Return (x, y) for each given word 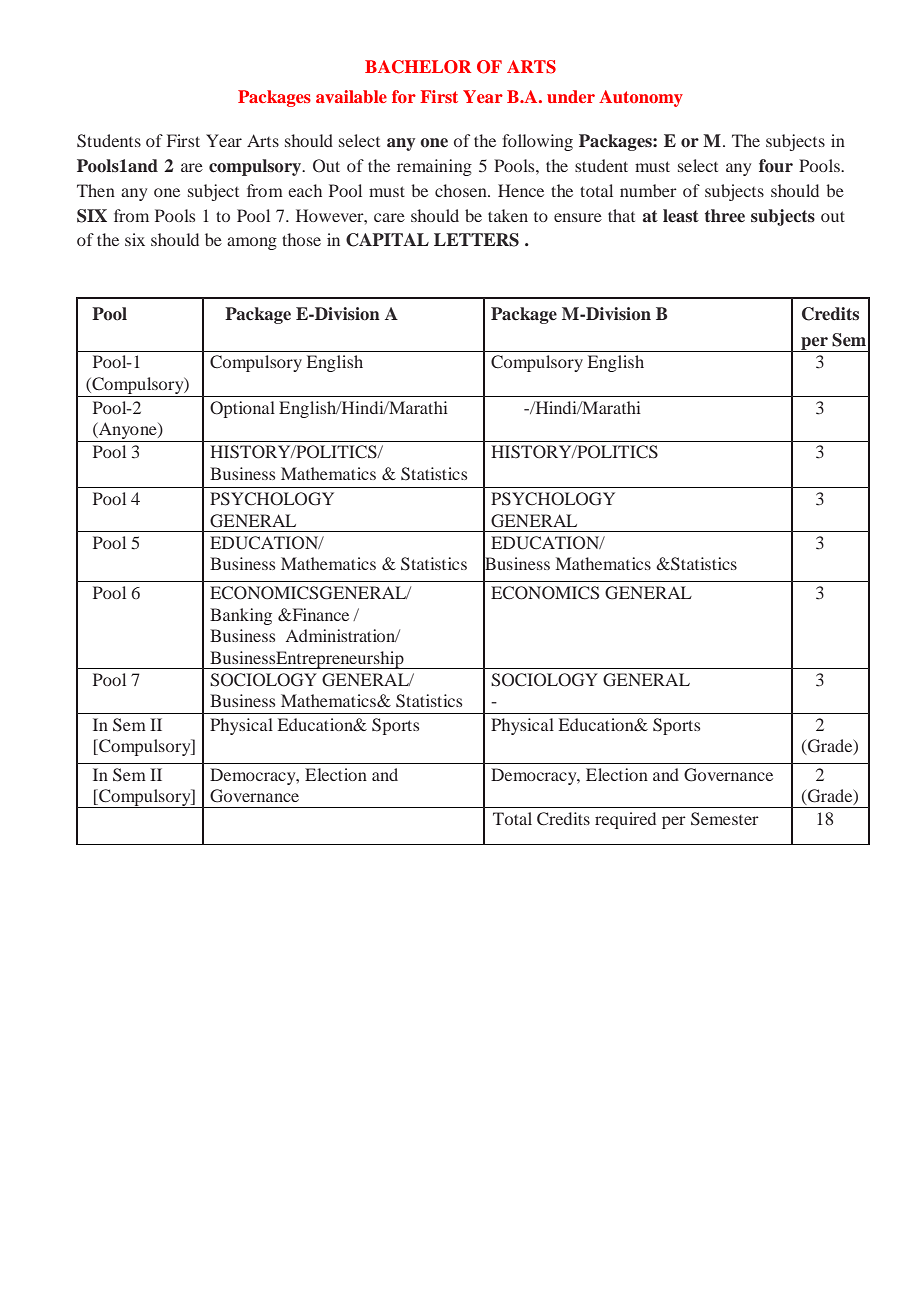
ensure (578, 217)
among (252, 243)
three (725, 216)
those (301, 239)
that (621, 215)
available (351, 96)
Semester (725, 819)
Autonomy (641, 98)
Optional (242, 409)
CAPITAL (387, 240)
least (681, 216)
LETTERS (476, 240)
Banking (241, 616)
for (404, 96)
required (625, 820)
